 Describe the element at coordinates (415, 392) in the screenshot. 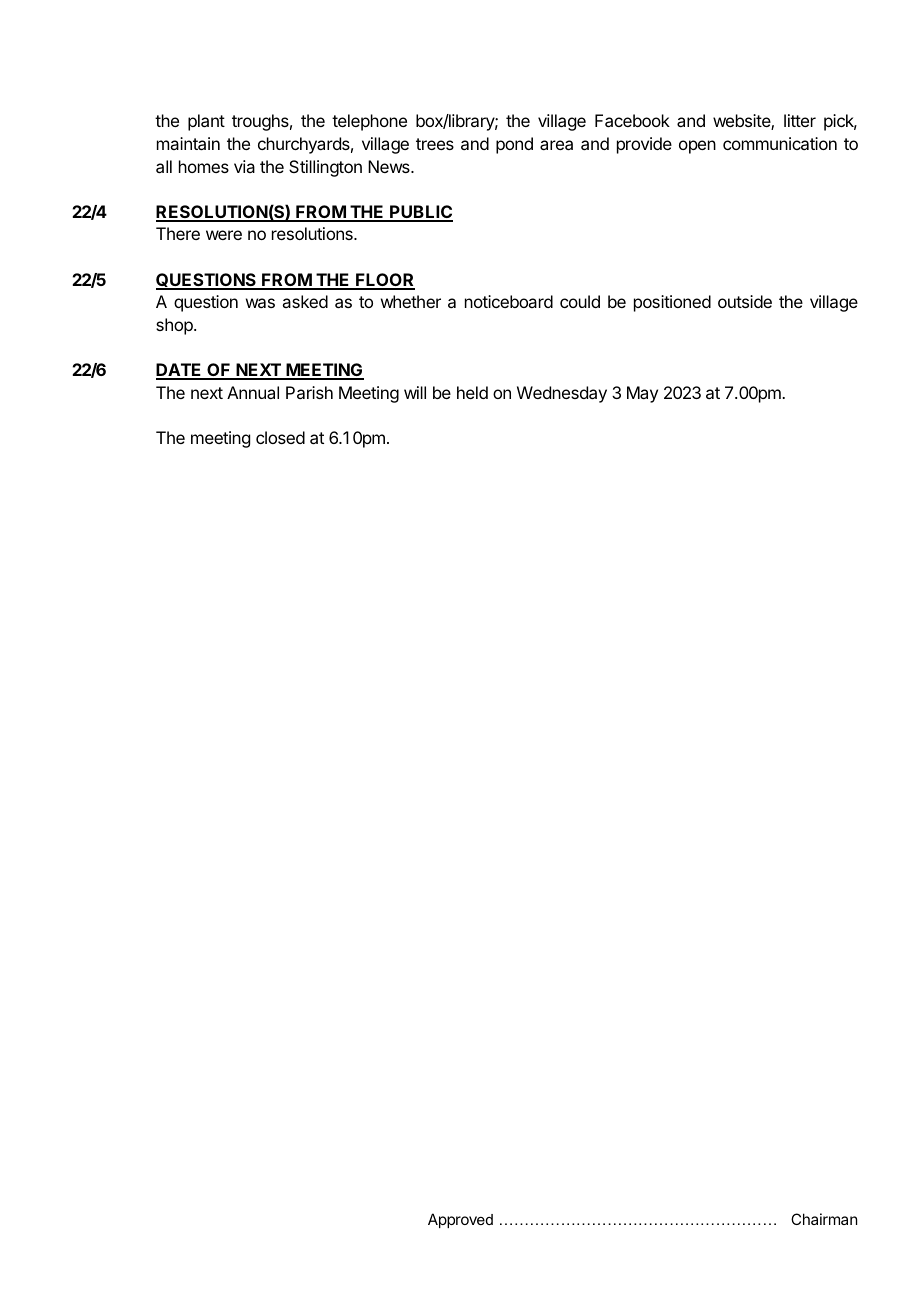

I see `will` at that location.
